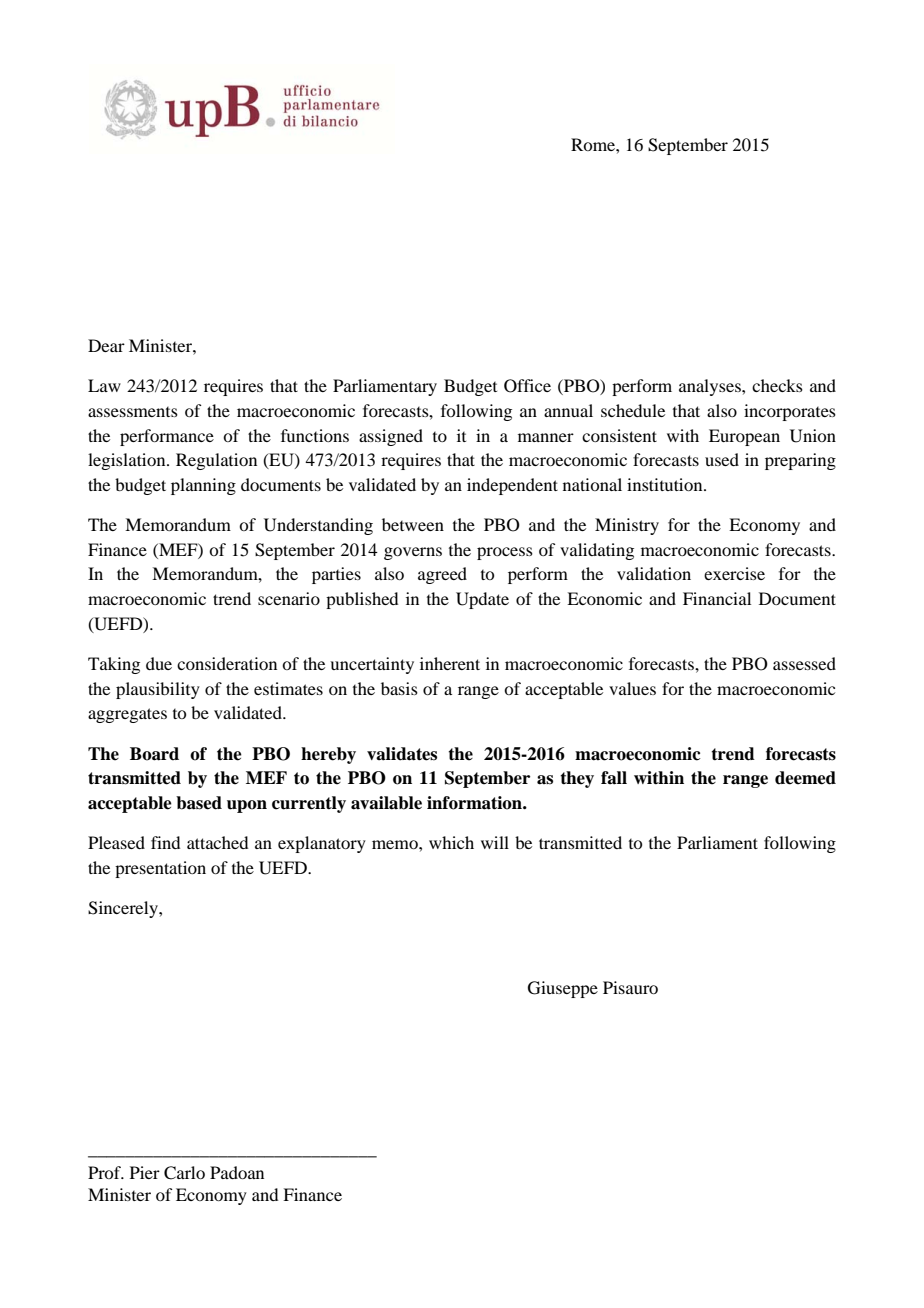  What do you see at coordinates (159, 663) in the screenshot?
I see `due` at bounding box center [159, 663].
